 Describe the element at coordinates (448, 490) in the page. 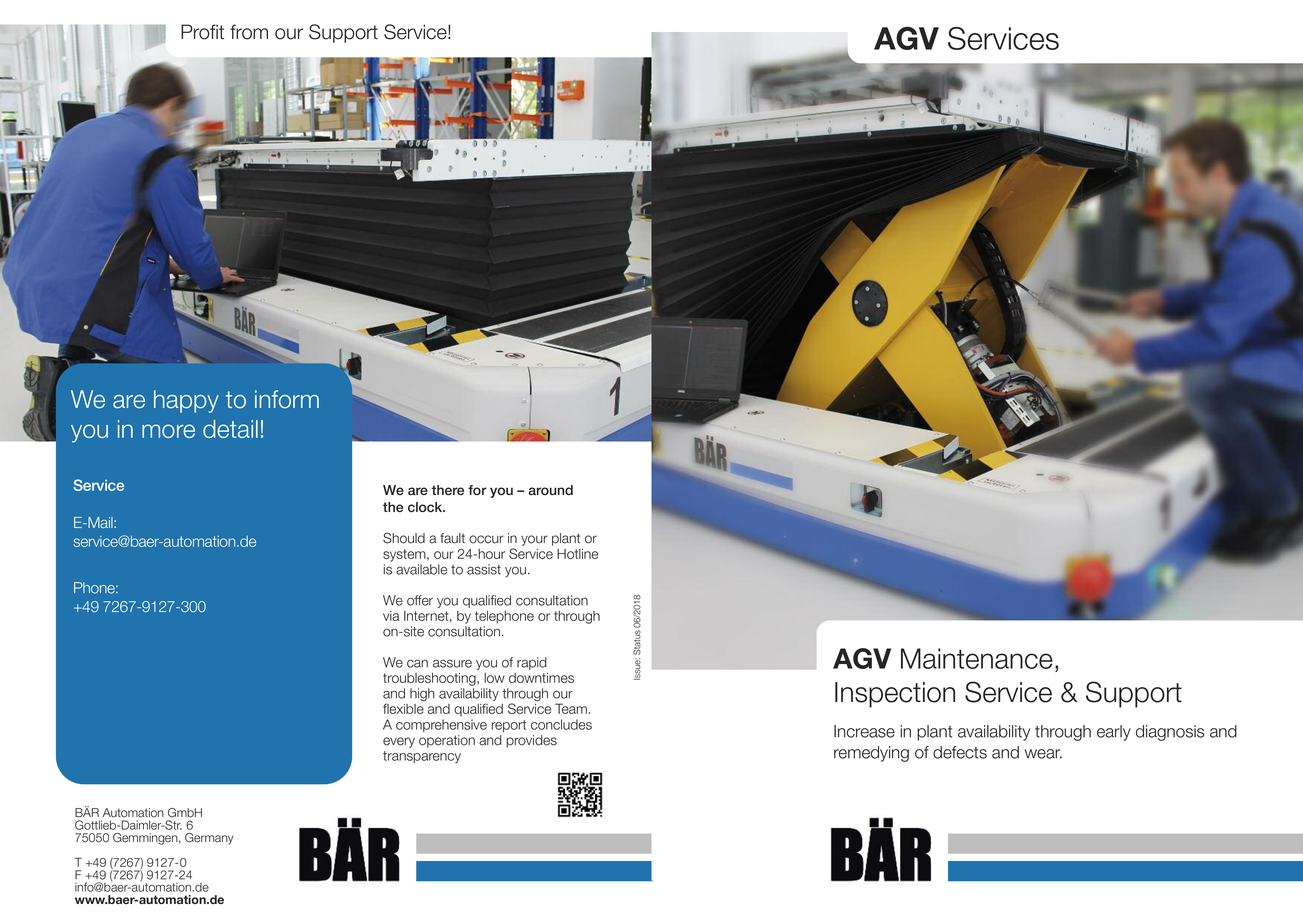

I see `there` at that location.
